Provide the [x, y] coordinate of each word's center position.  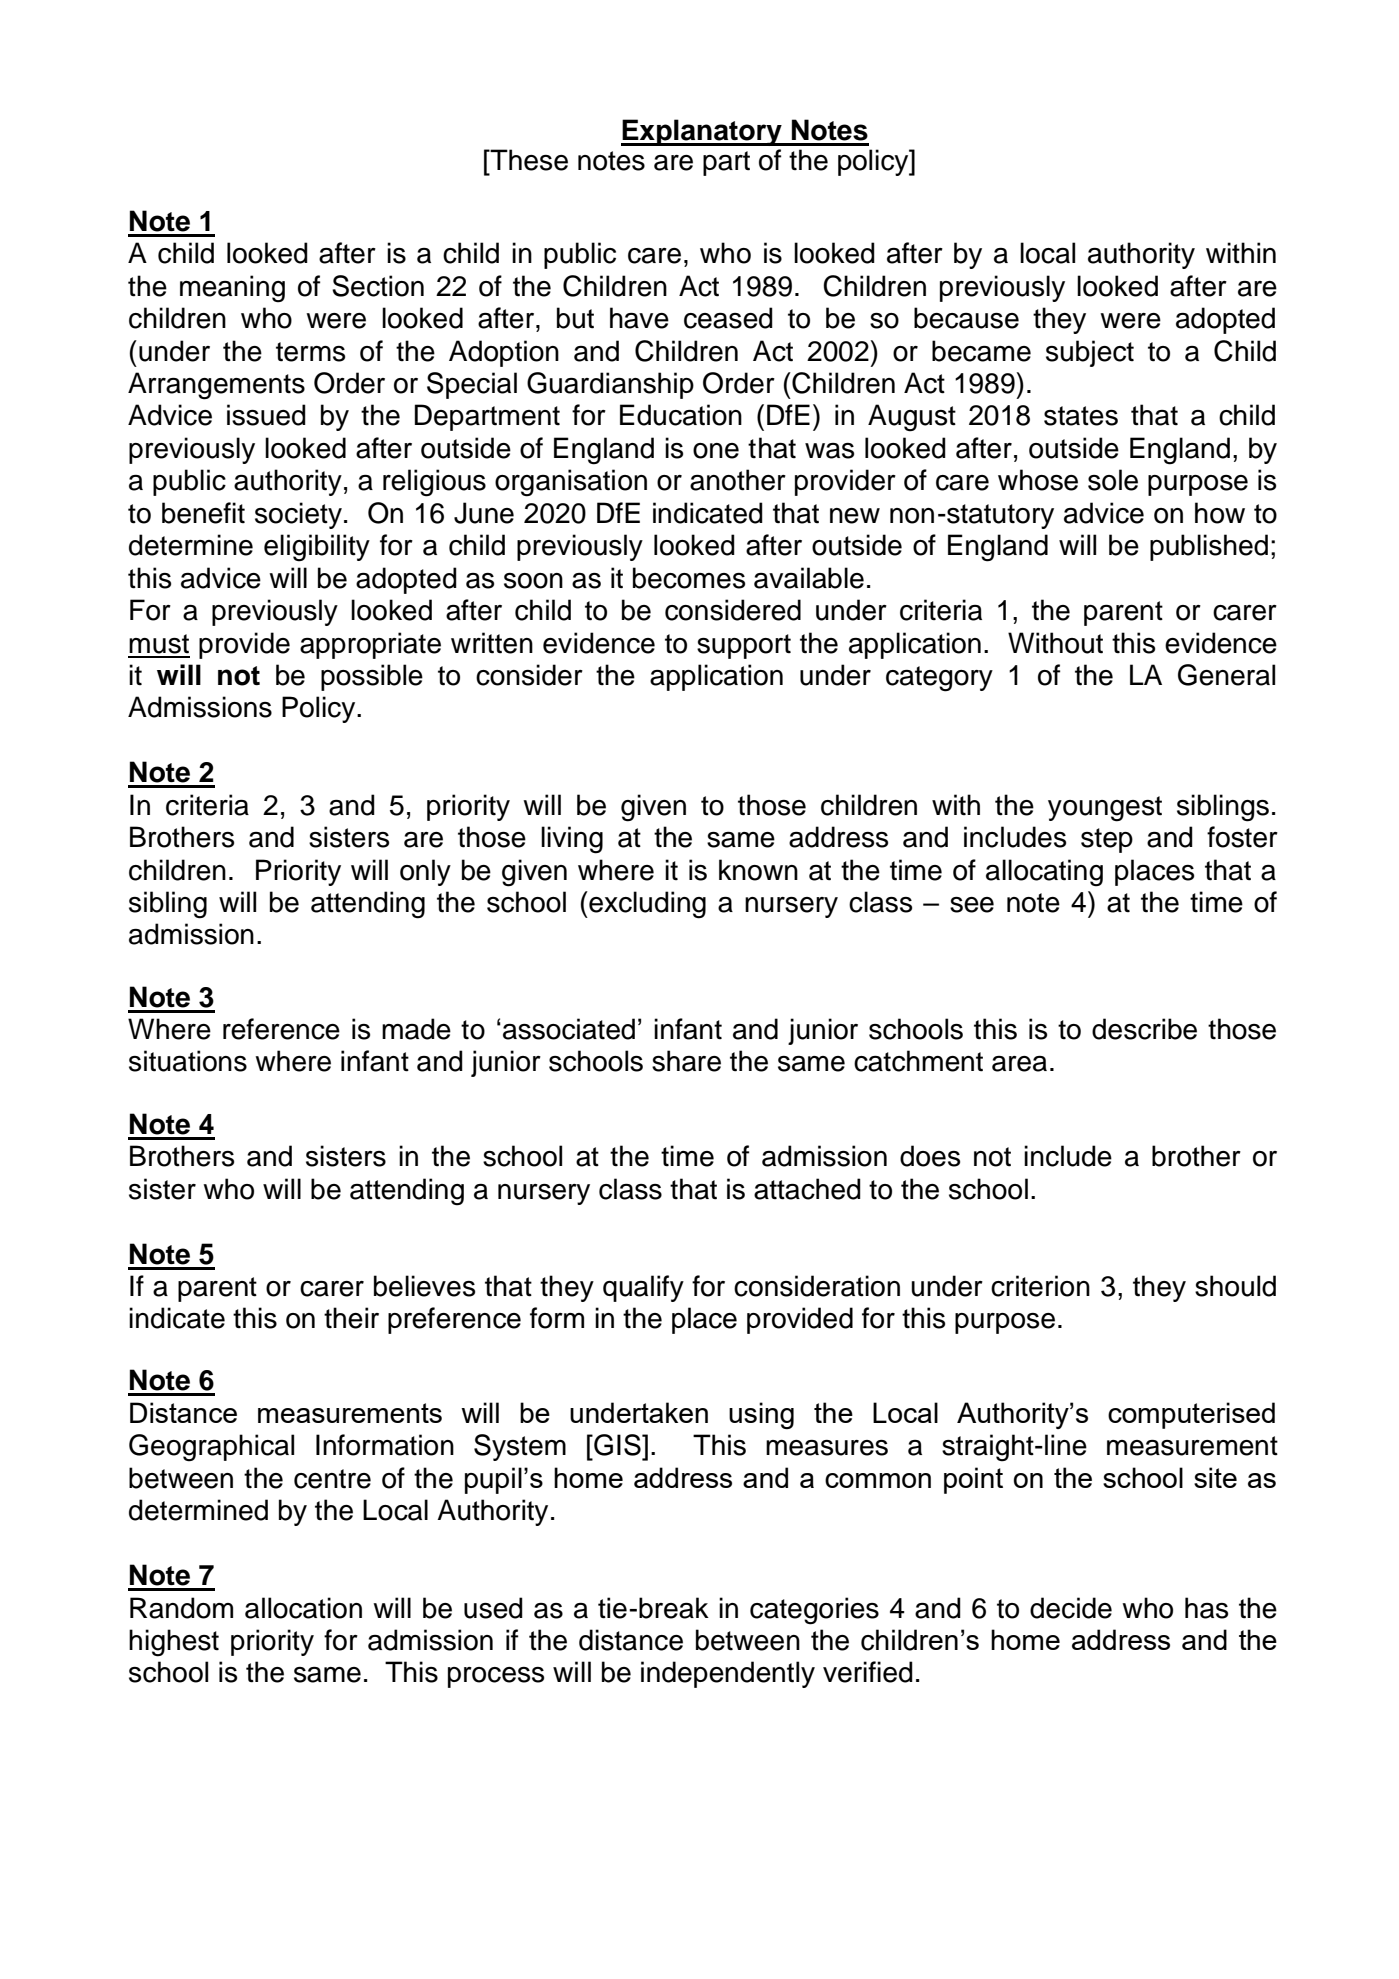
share [686, 1061]
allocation [303, 1608]
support [744, 646]
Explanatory [702, 132]
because [966, 318]
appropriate [370, 645]
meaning [232, 289]
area [1019, 1064]
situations [188, 1061]
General [1226, 675]
